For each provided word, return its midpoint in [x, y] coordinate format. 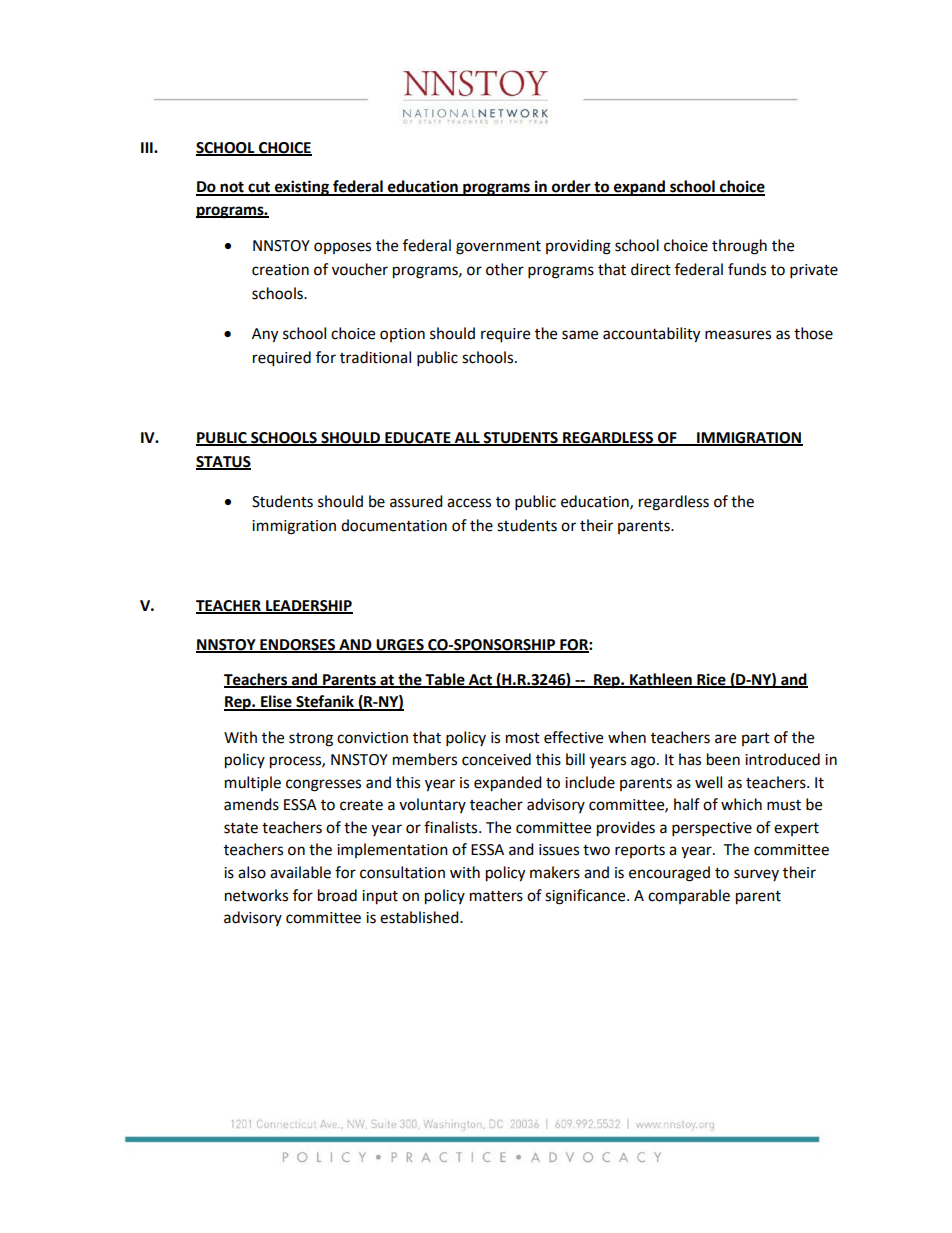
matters [496, 896]
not [232, 188]
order [571, 187]
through [739, 247]
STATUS [223, 462]
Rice [711, 680]
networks [256, 895]
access [469, 503]
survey [756, 875]
